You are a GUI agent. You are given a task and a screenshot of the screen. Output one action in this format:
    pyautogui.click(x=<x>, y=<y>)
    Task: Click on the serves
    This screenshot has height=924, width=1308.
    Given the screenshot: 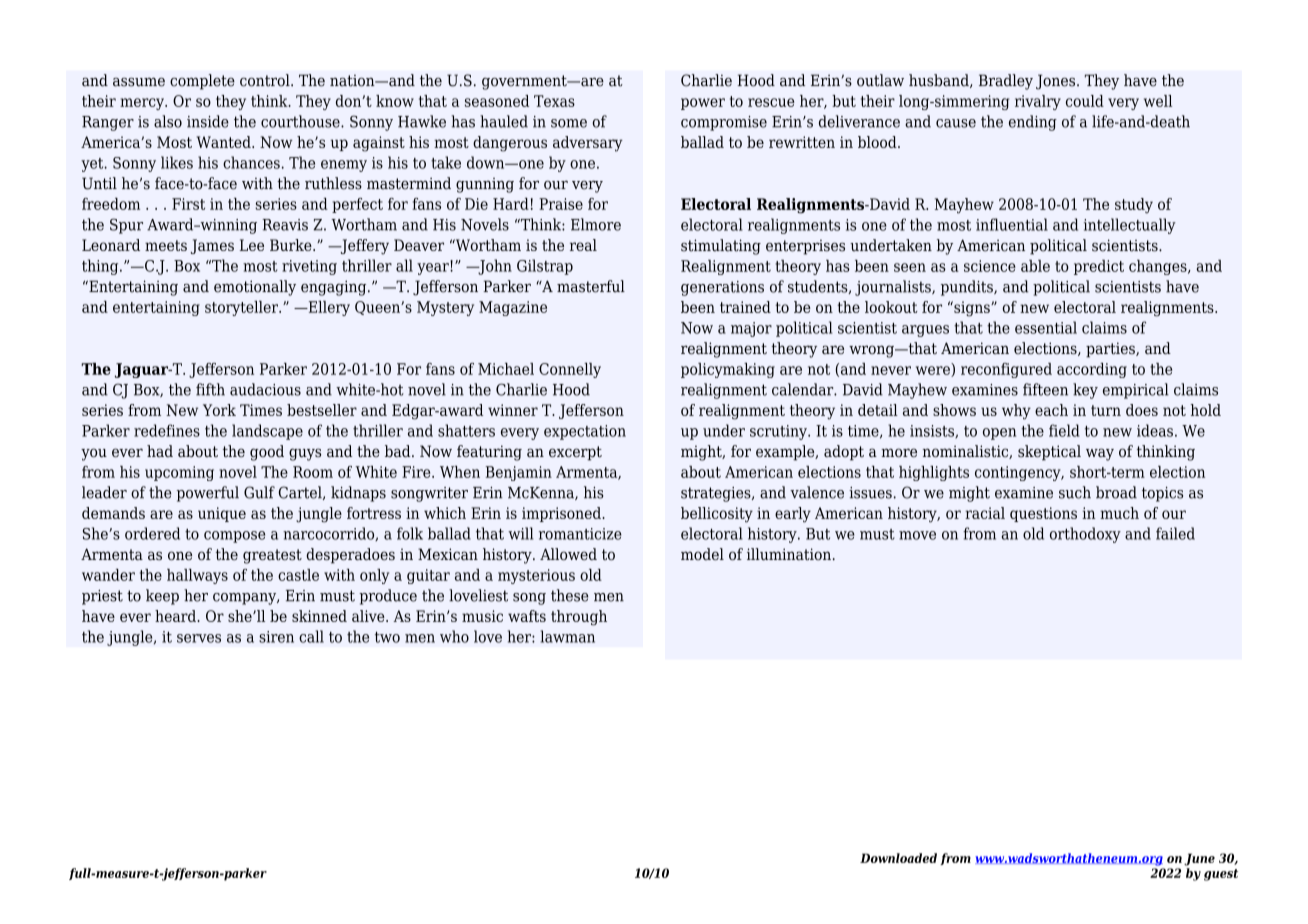 What is the action you would take?
    pyautogui.click(x=199, y=638)
